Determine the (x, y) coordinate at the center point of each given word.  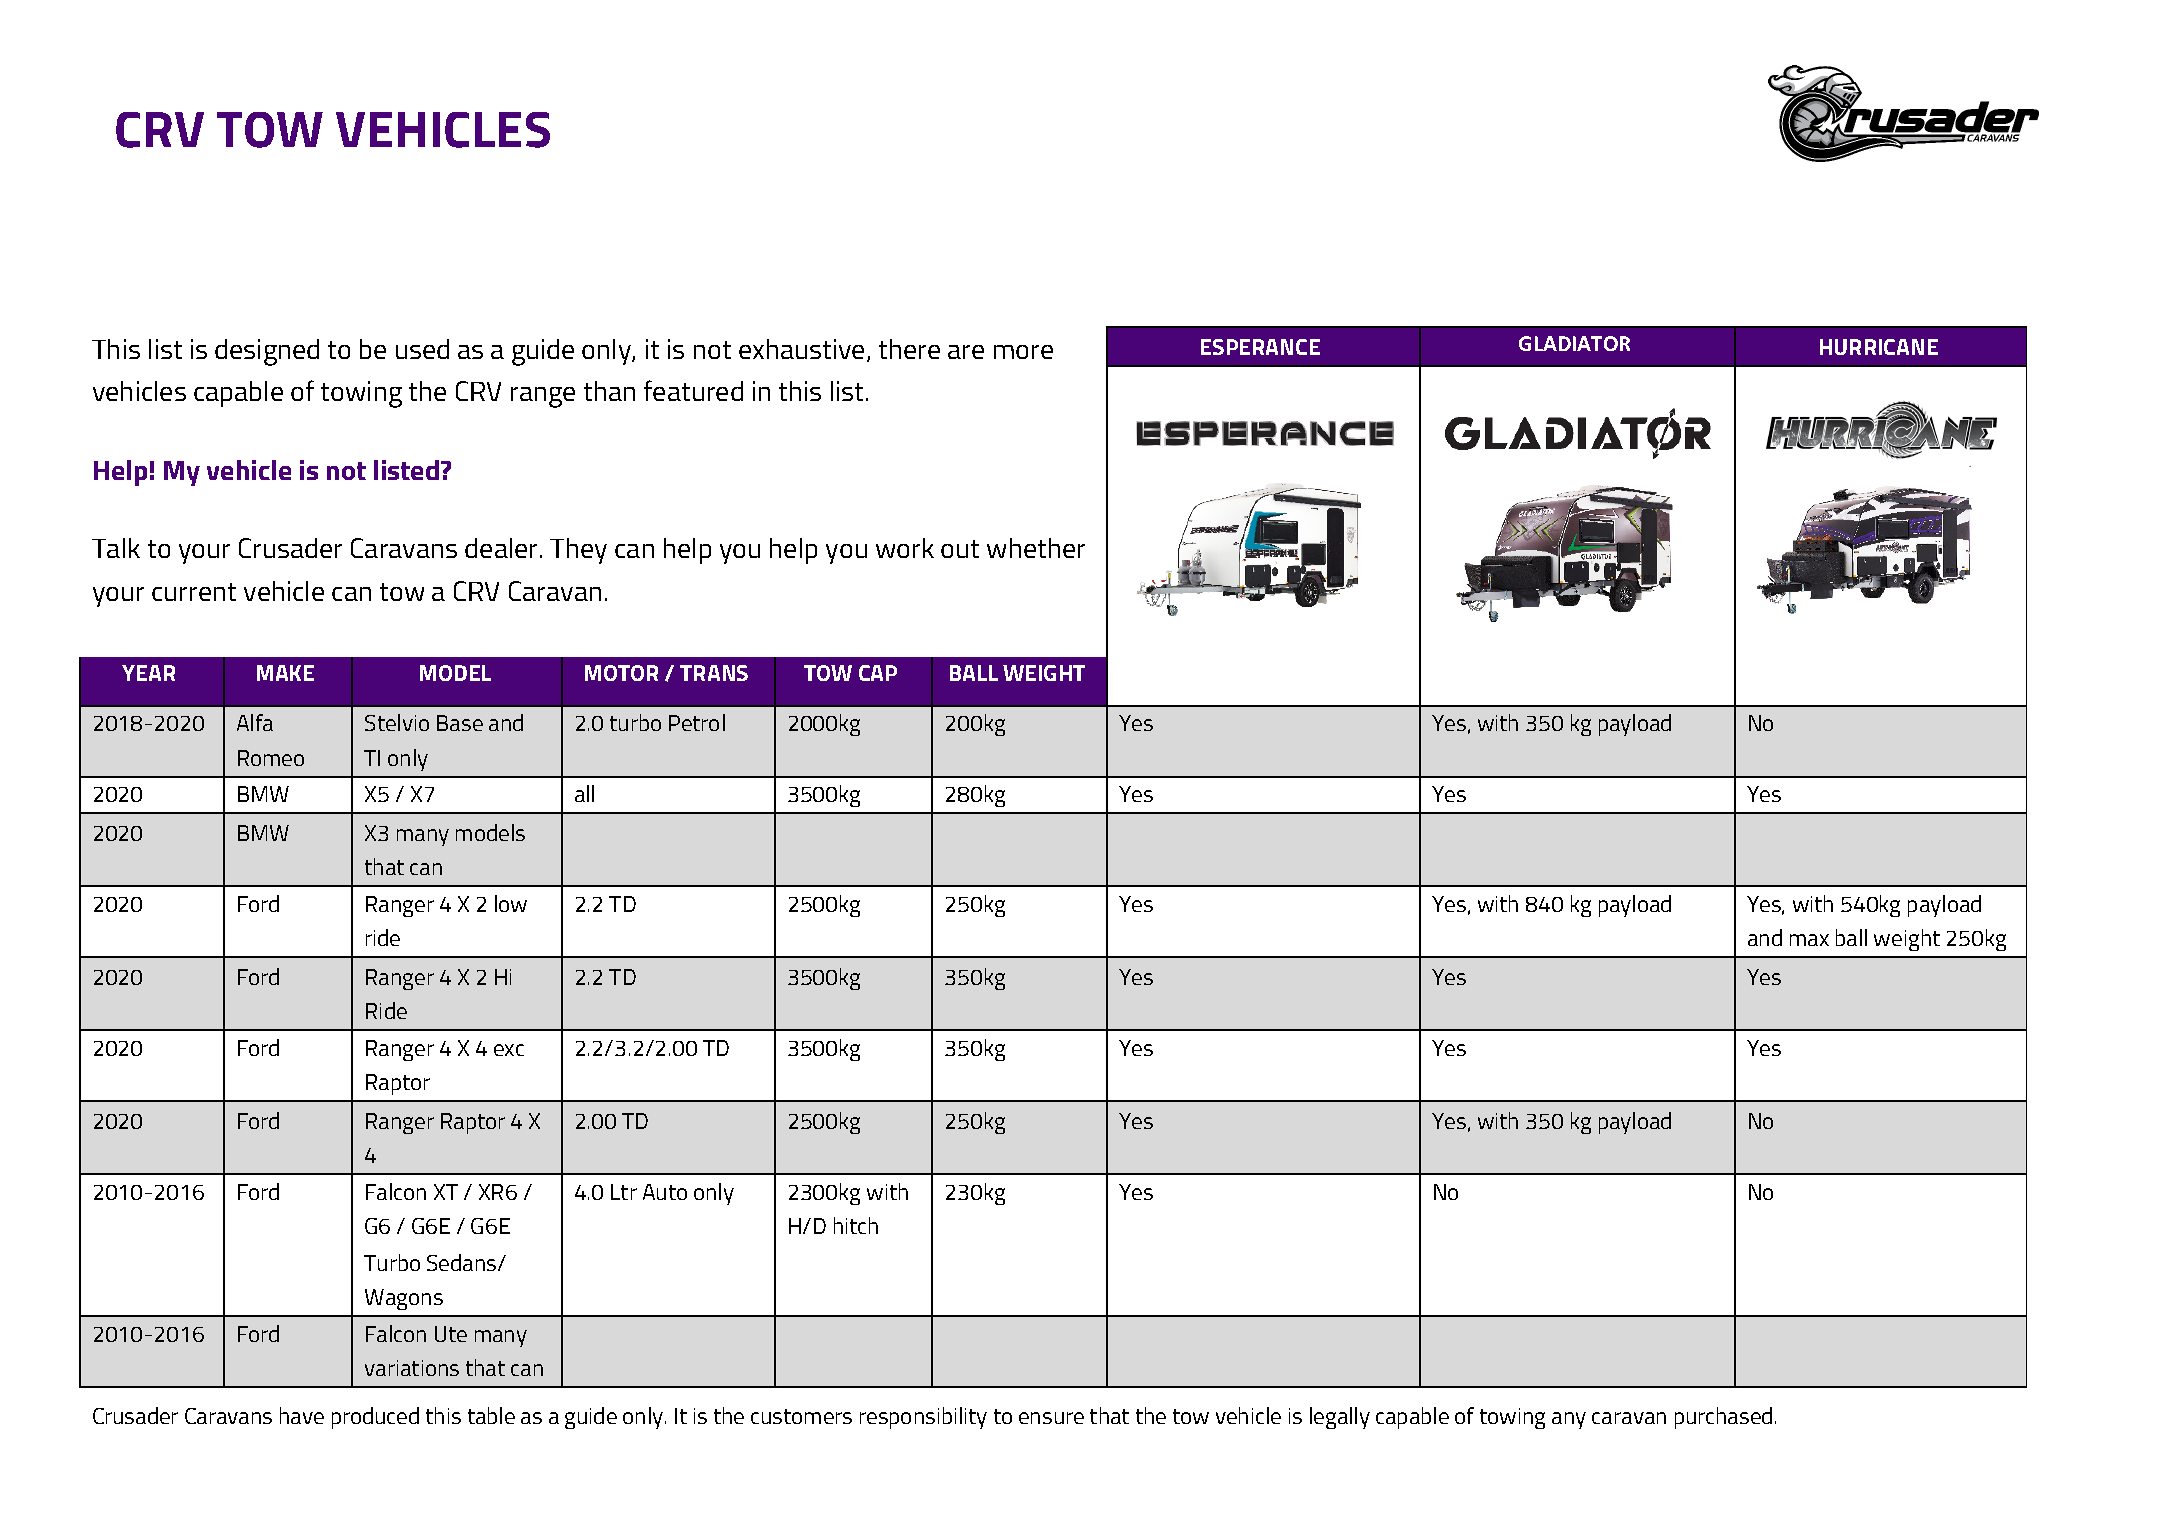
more (1023, 352)
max (1809, 940)
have (302, 1415)
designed (267, 352)
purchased (1723, 1418)
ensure (1051, 1418)
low (511, 903)
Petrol (697, 722)
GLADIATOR (1574, 343)
